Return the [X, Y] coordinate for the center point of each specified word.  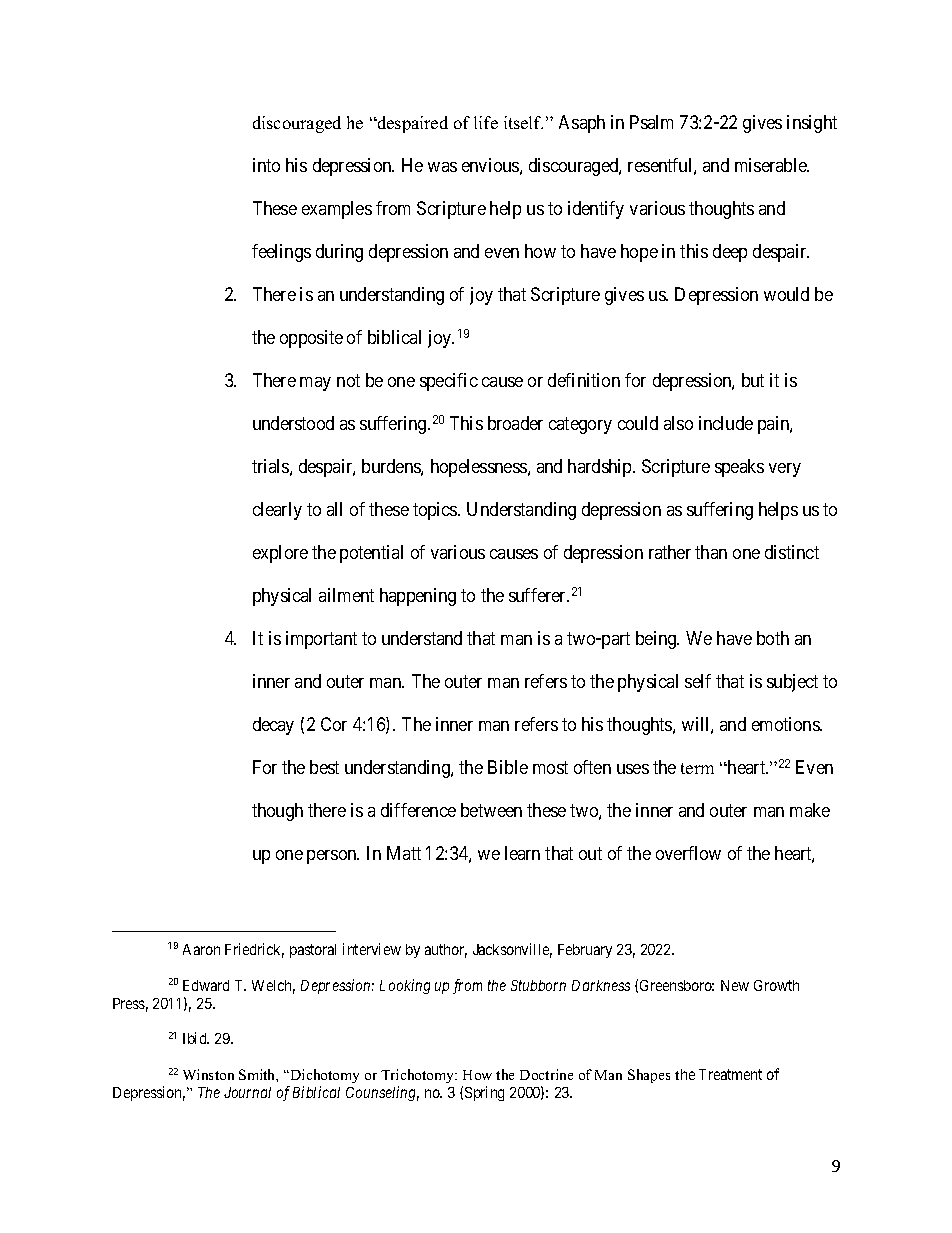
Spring [484, 1093]
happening [418, 597]
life [486, 122]
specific [449, 382]
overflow [688, 853]
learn [522, 853]
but [753, 380]
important [321, 640]
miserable [772, 165]
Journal [247, 1092]
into [266, 165]
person [333, 857]
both [773, 638]
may [315, 384]
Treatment [730, 1074]
